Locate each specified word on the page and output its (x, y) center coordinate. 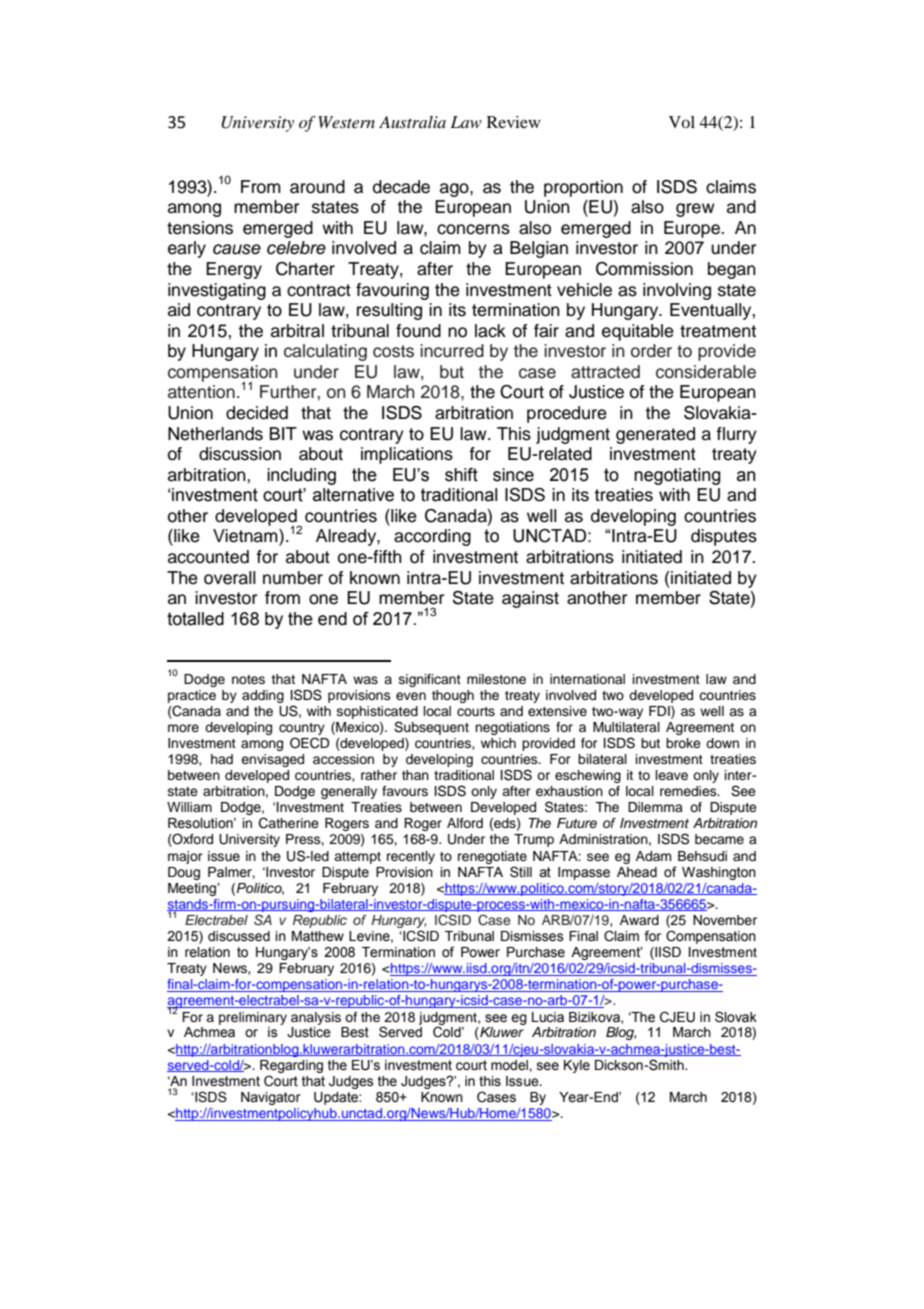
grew (695, 210)
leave (672, 775)
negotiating (677, 476)
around (317, 187)
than (415, 775)
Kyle (577, 1066)
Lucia (548, 1017)
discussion (240, 454)
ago (455, 190)
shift (461, 475)
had (222, 759)
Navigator (271, 1098)
